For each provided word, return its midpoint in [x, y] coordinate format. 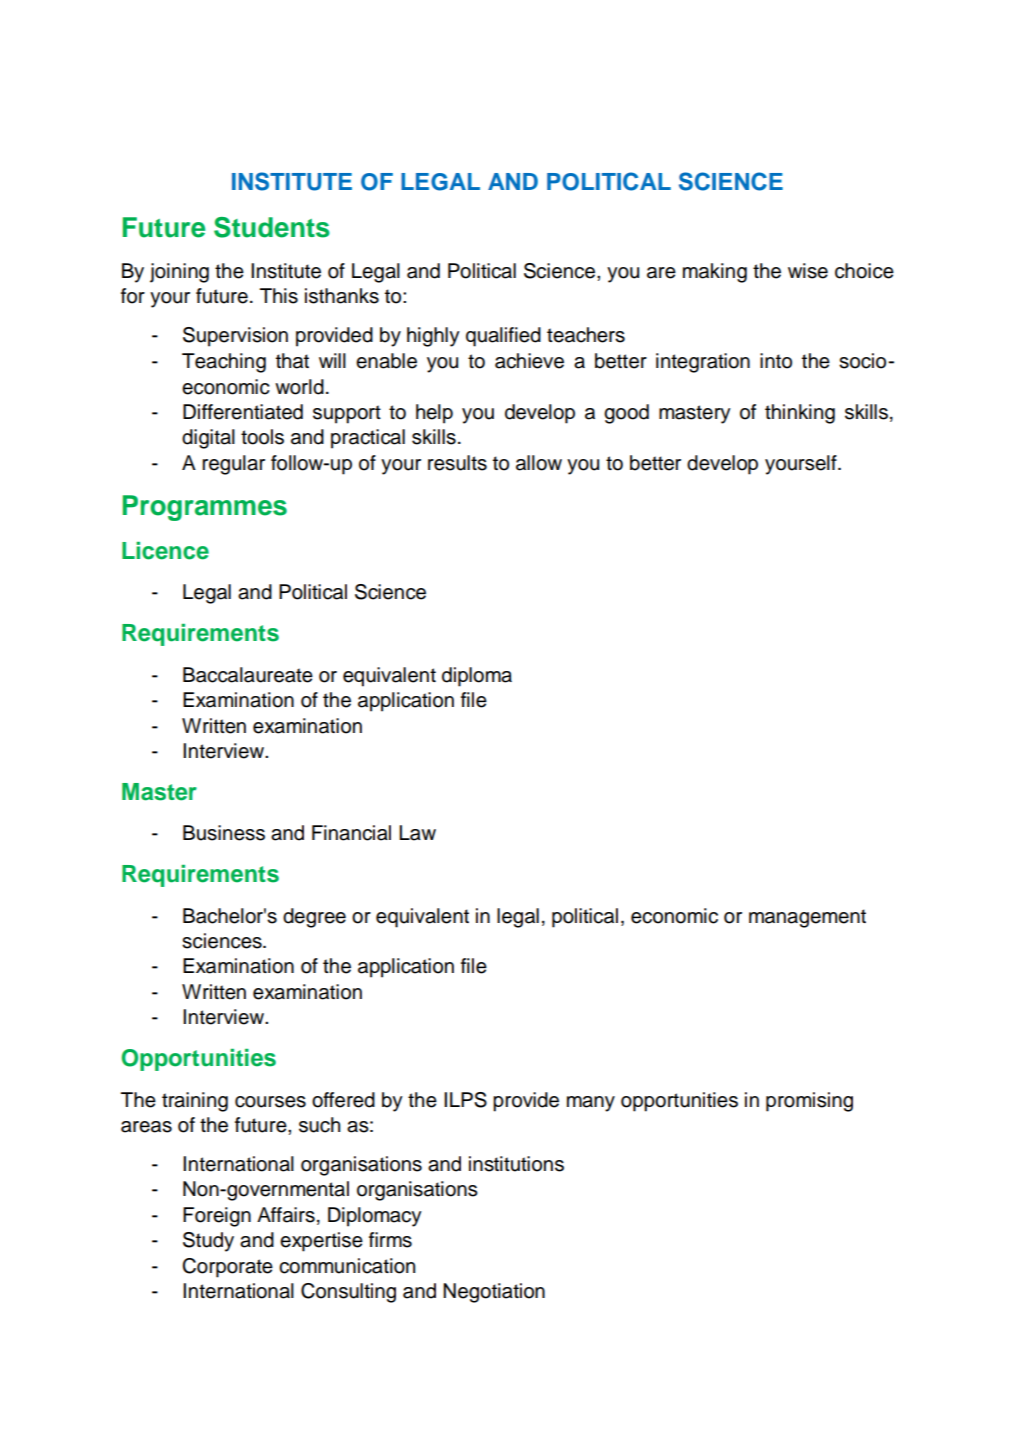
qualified [503, 337]
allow [539, 463]
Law [417, 833]
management [807, 918]
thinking [800, 414]
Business [224, 833]
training [195, 1102]
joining [179, 273]
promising [809, 1102]
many [591, 1104]
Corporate [227, 1268]
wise [808, 271]
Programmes [205, 508]
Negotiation [494, 1293]
